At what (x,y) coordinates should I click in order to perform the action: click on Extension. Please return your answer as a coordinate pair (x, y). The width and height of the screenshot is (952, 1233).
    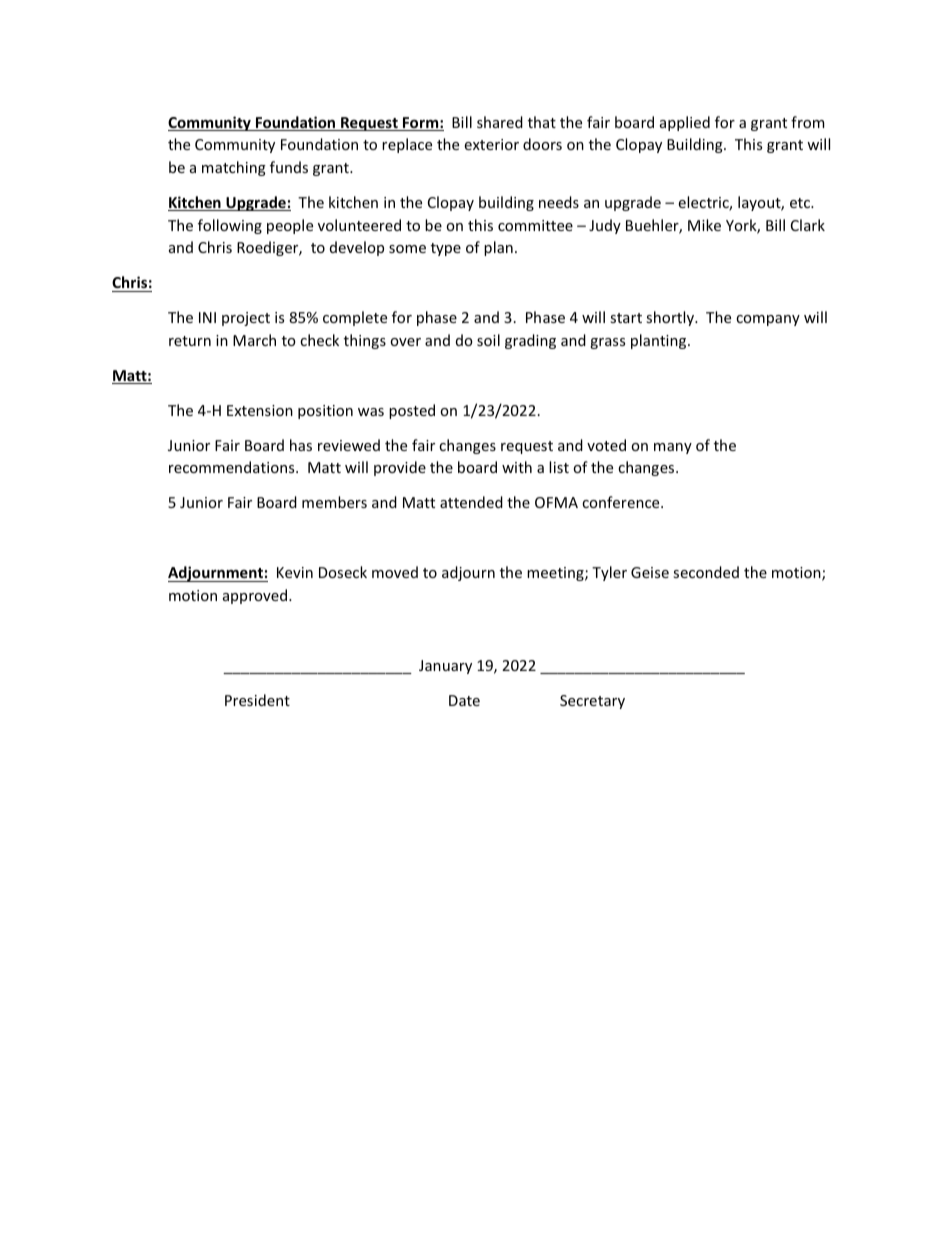
    Looking at the image, I should click on (260, 410).
